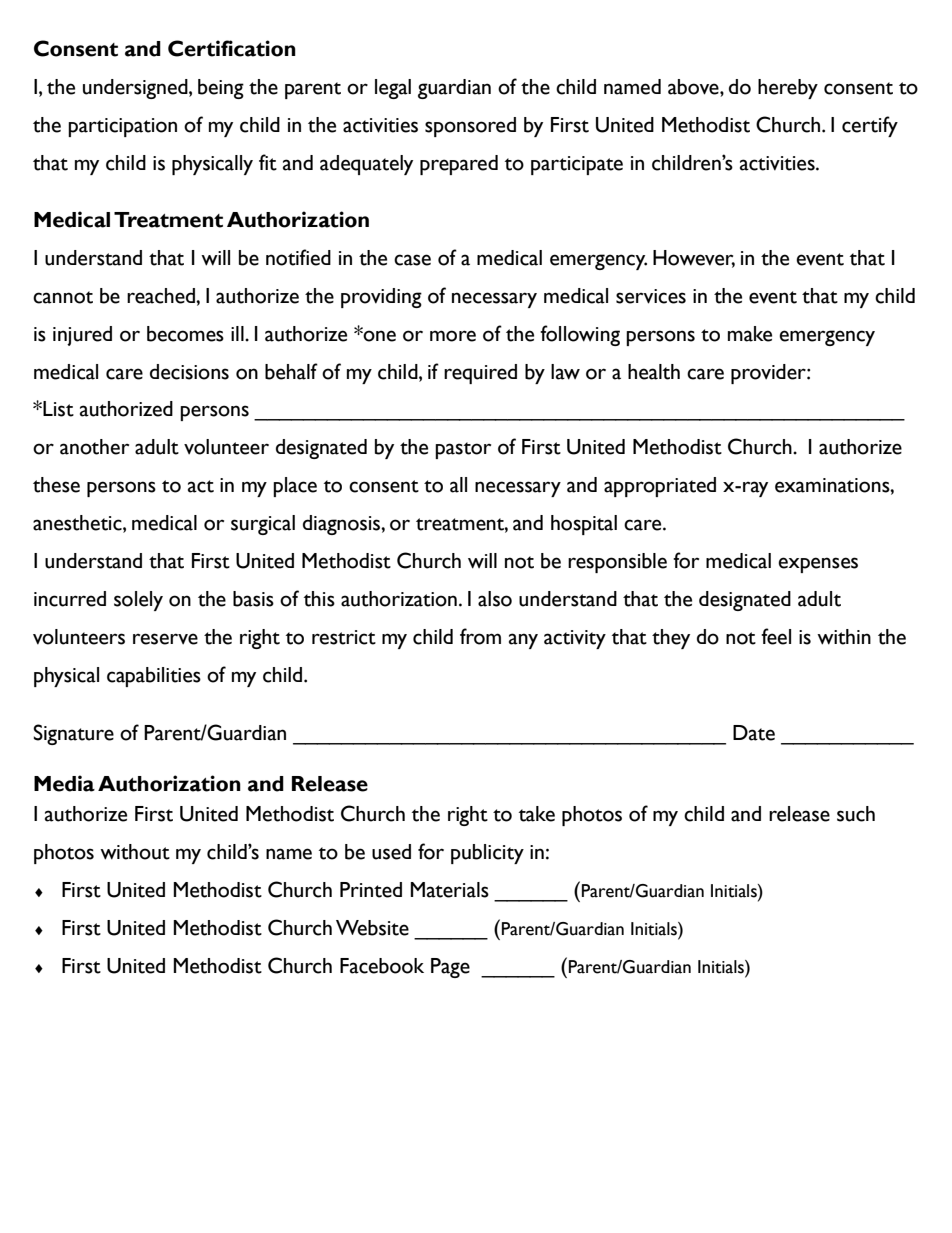 The image size is (952, 1233). I want to click on another, so click(94, 447).
